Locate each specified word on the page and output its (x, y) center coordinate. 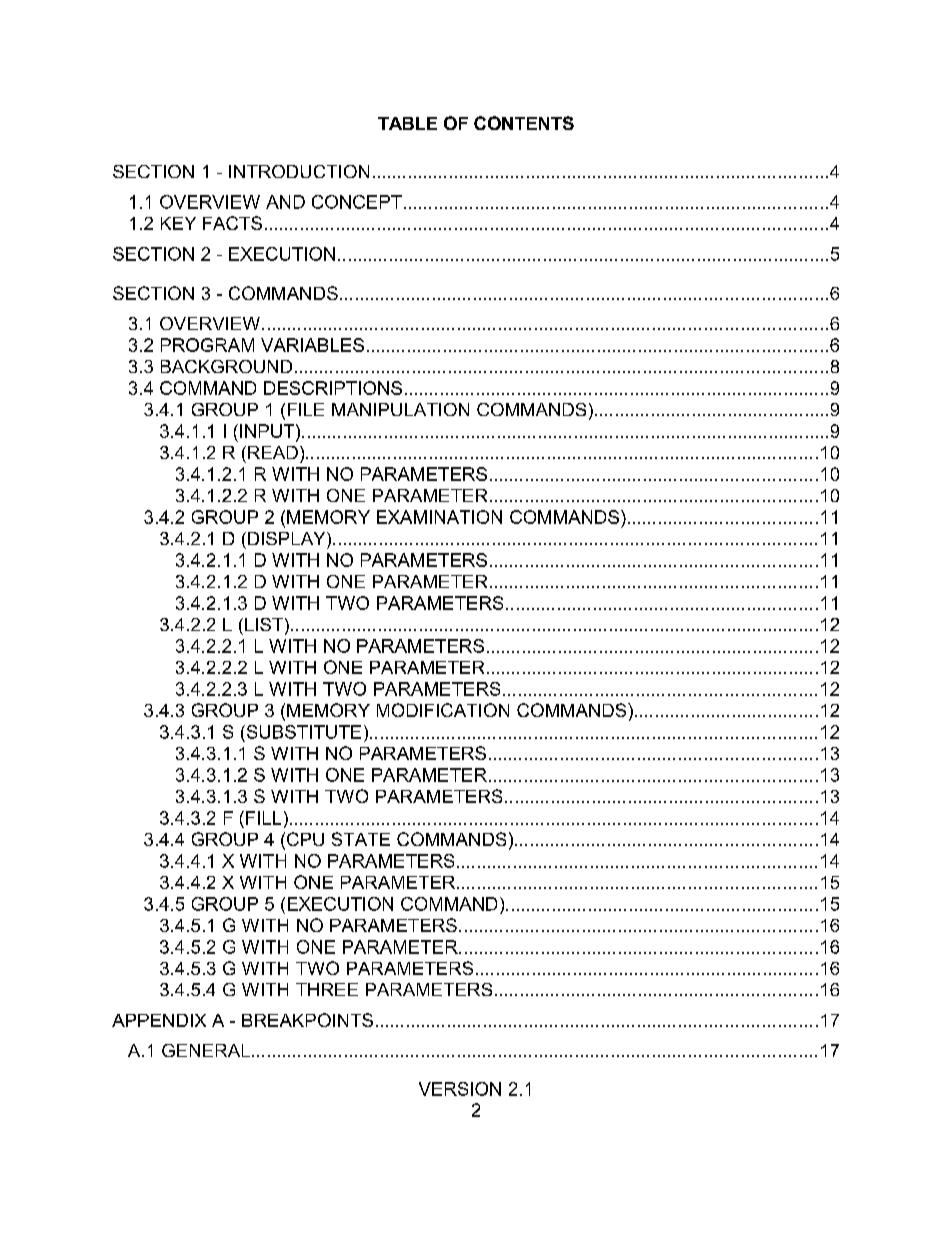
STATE (361, 839)
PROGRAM (207, 345)
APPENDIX (159, 1020)
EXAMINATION (439, 517)
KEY (178, 223)
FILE (306, 409)
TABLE (407, 123)
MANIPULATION (400, 409)
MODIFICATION (443, 710)
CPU (305, 839)
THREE (327, 989)
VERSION (460, 1089)
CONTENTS (524, 123)
